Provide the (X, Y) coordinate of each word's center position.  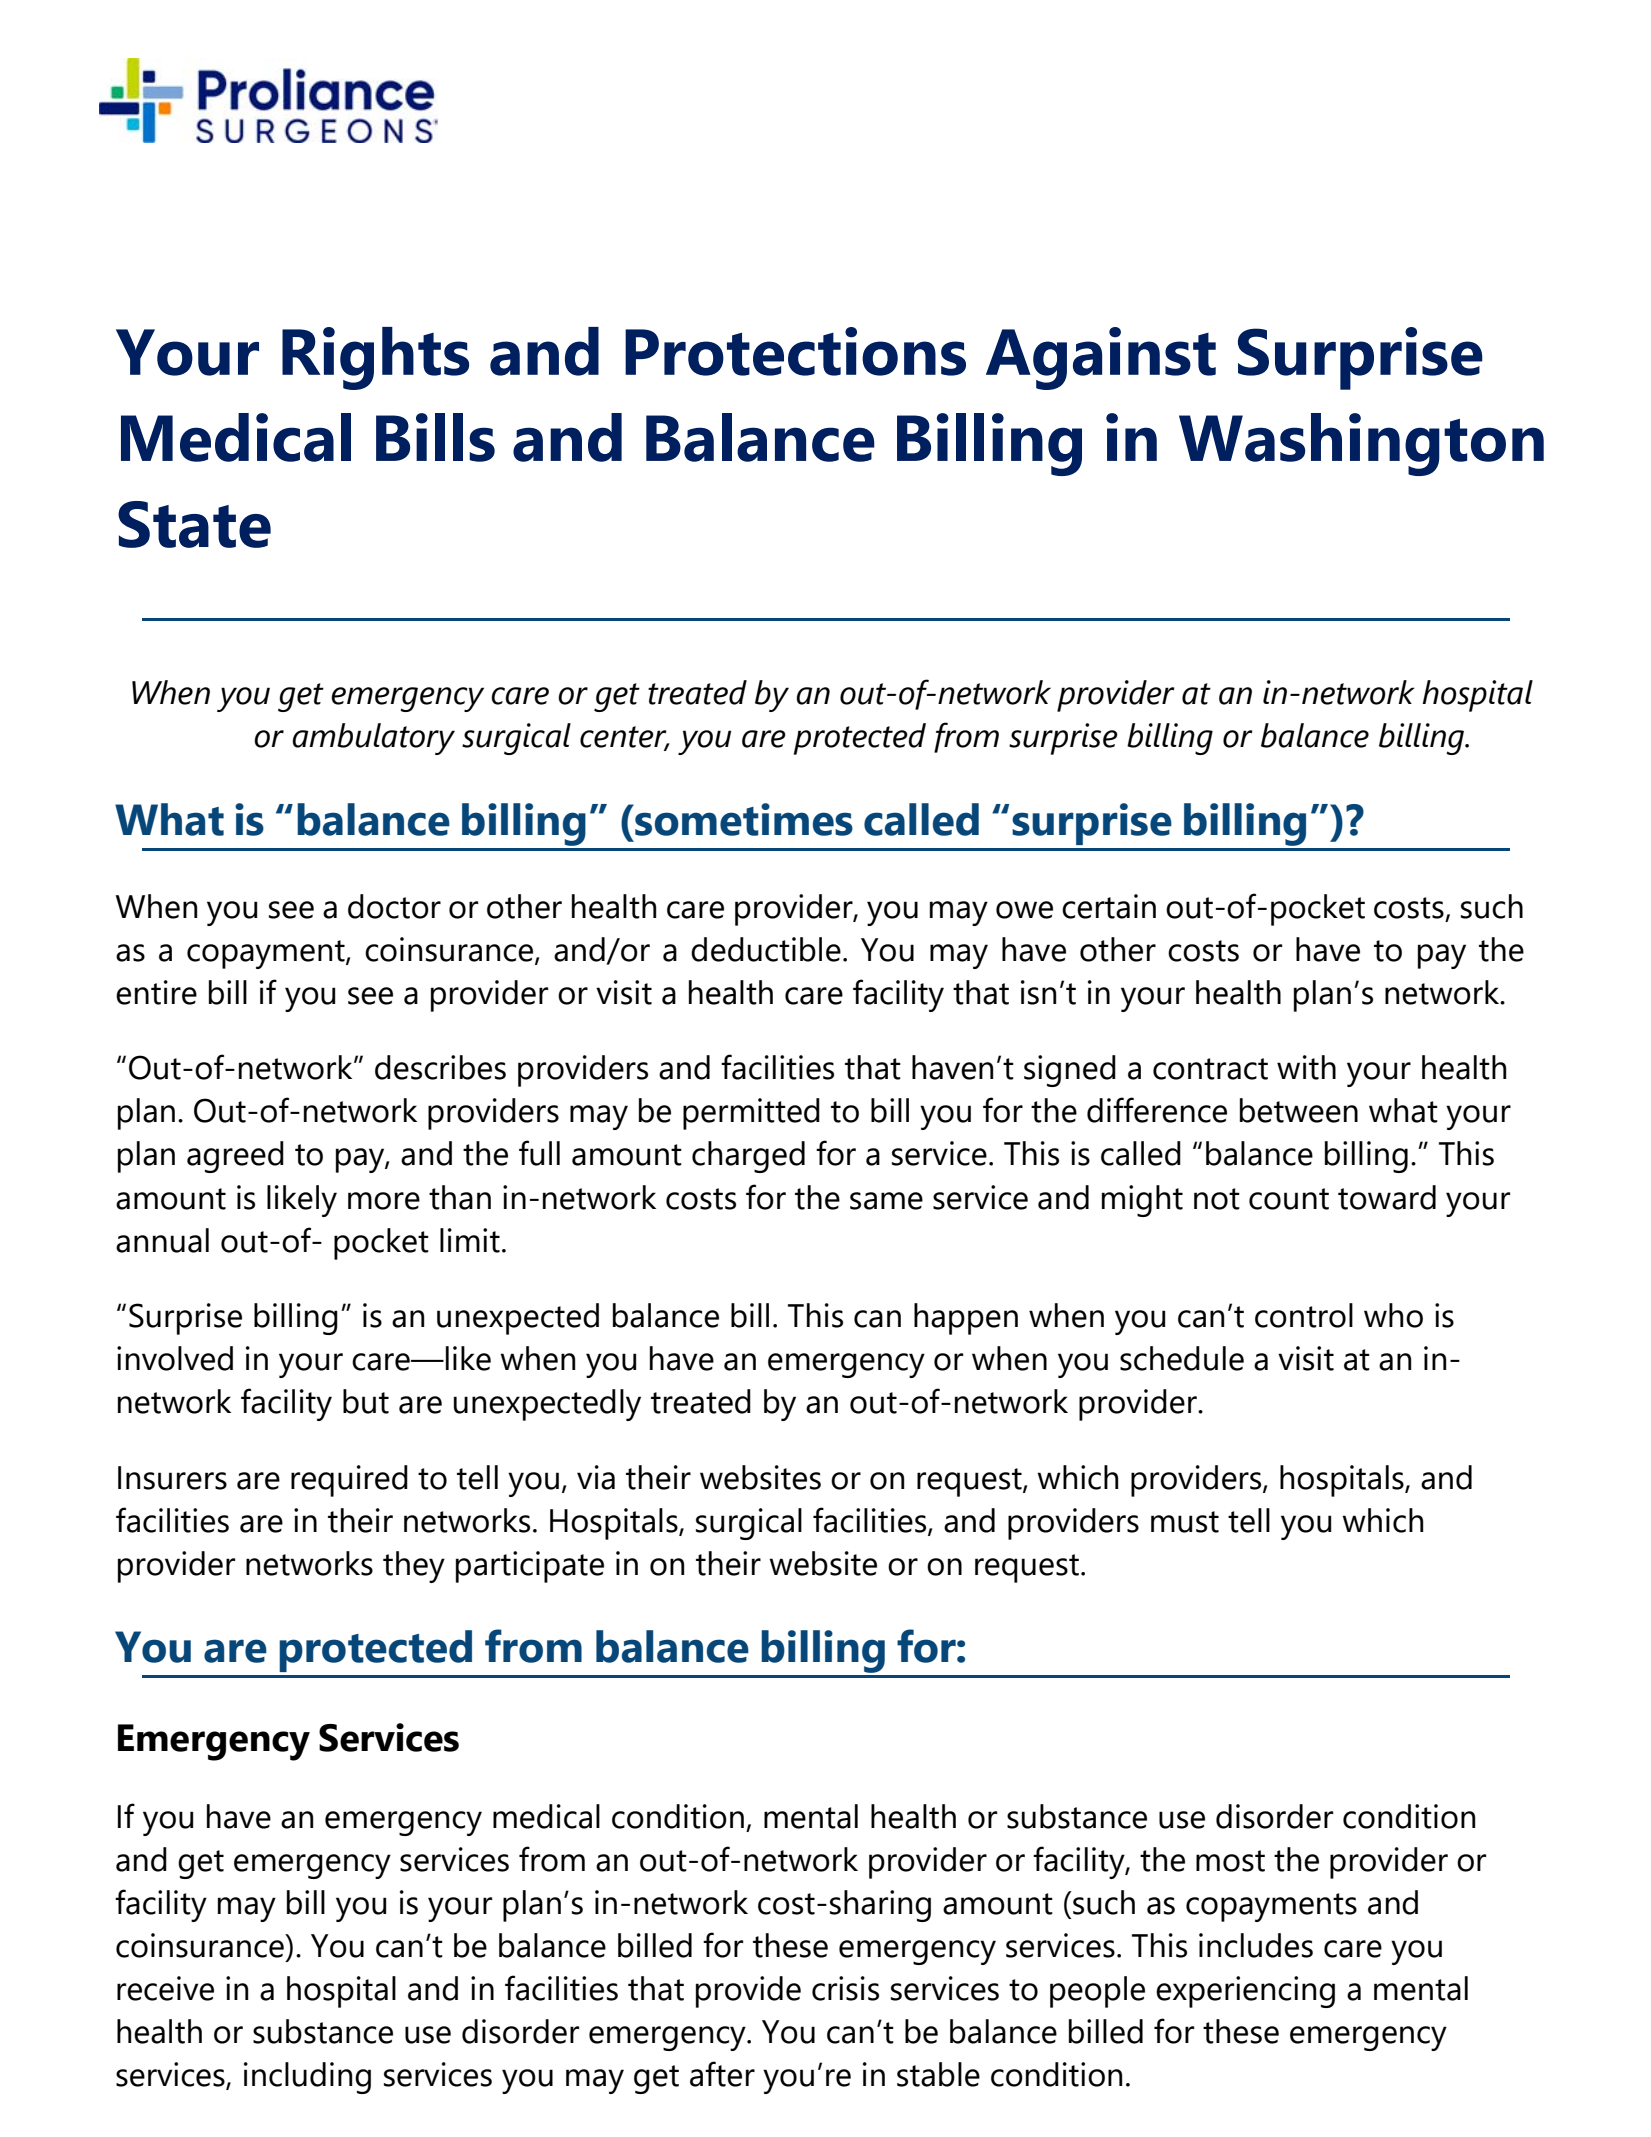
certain (1109, 906)
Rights (375, 358)
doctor (394, 906)
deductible (766, 949)
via (596, 1477)
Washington (1361, 444)
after (722, 2074)
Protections (795, 351)
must (1185, 1522)
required (349, 1481)
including (307, 2078)
